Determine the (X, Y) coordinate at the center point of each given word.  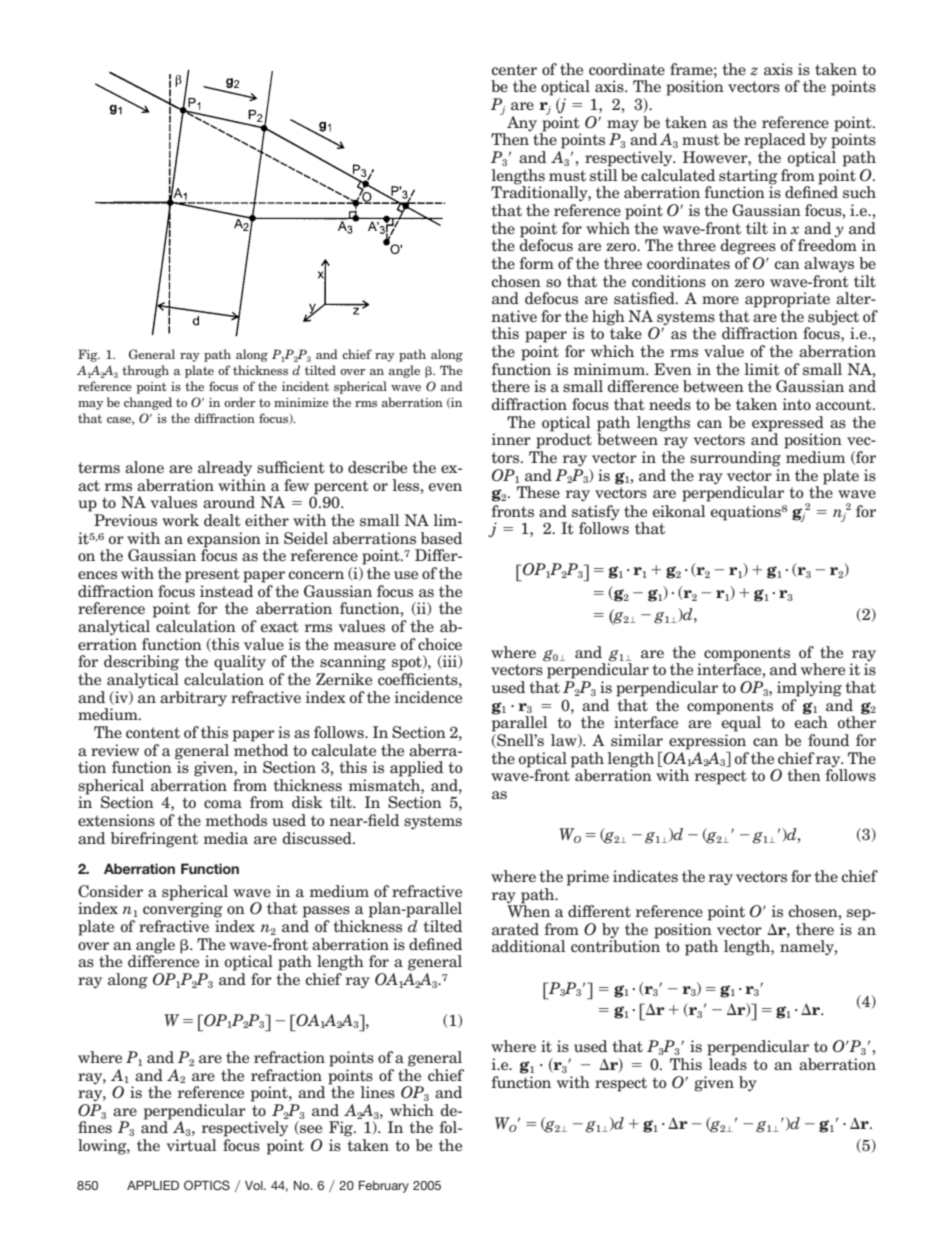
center (514, 70)
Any (522, 124)
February (384, 1187)
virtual (191, 1145)
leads (728, 1064)
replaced (775, 141)
